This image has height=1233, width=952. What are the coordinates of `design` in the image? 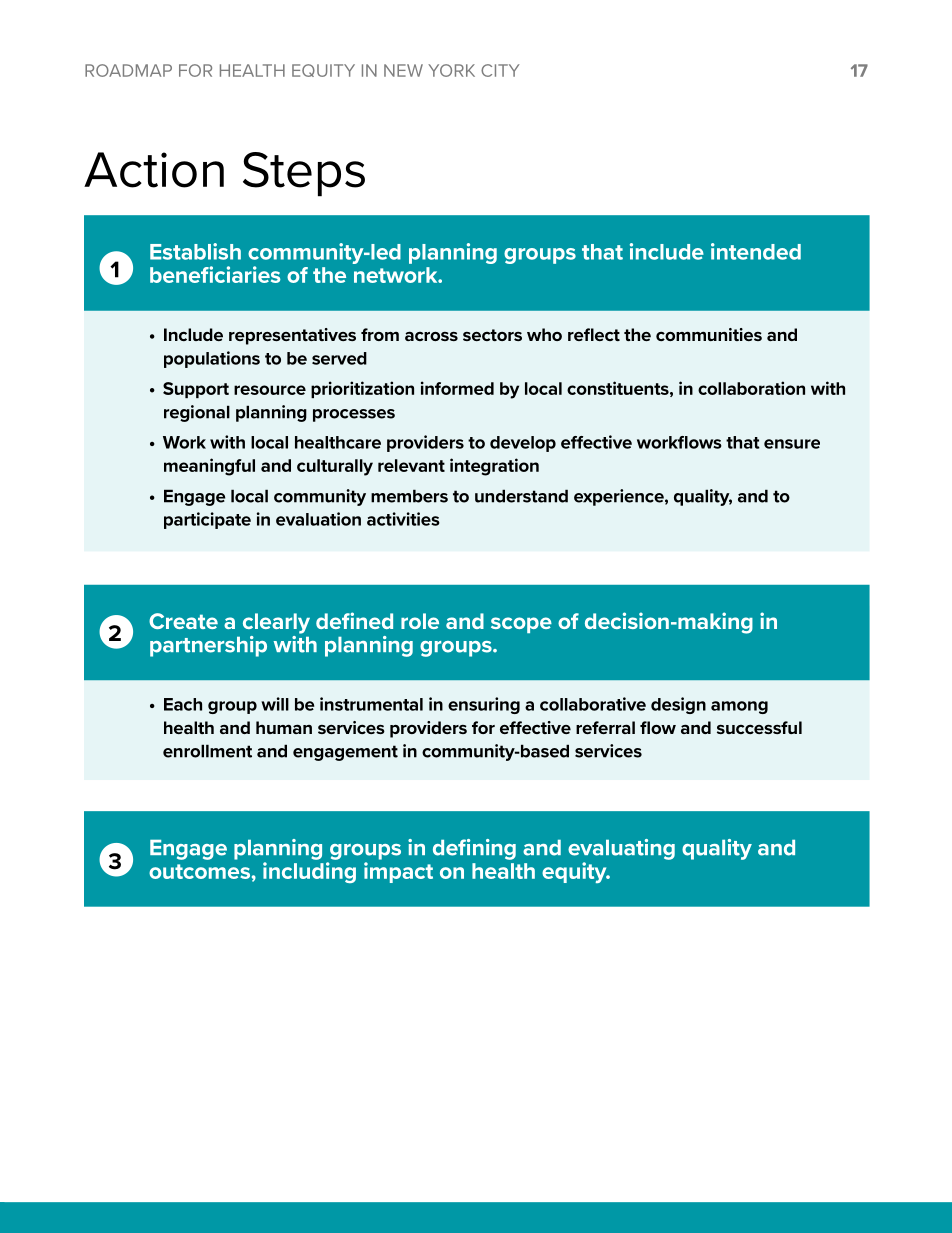 It's located at (678, 705).
